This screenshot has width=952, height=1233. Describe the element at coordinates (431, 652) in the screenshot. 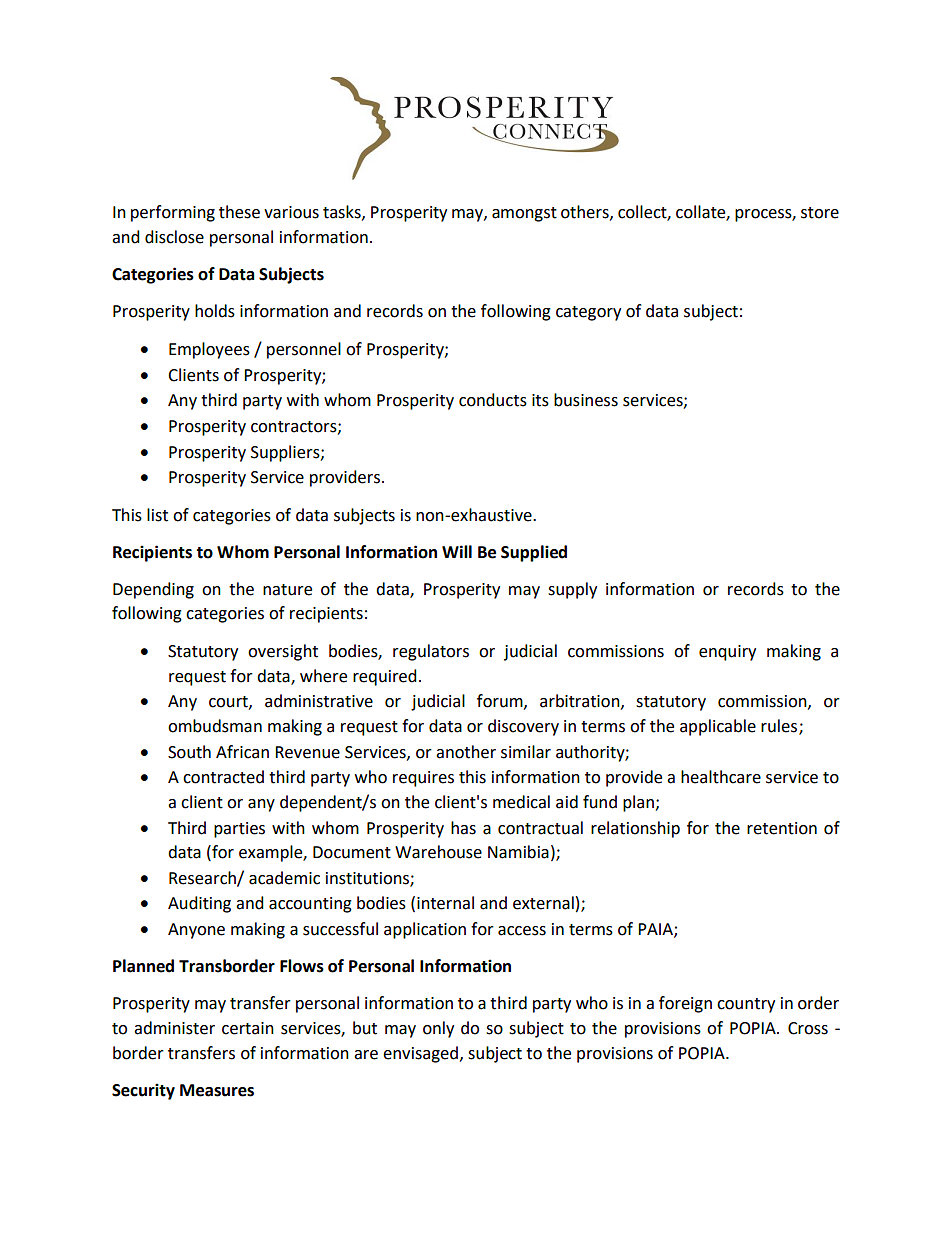

I see `regulators` at that location.
